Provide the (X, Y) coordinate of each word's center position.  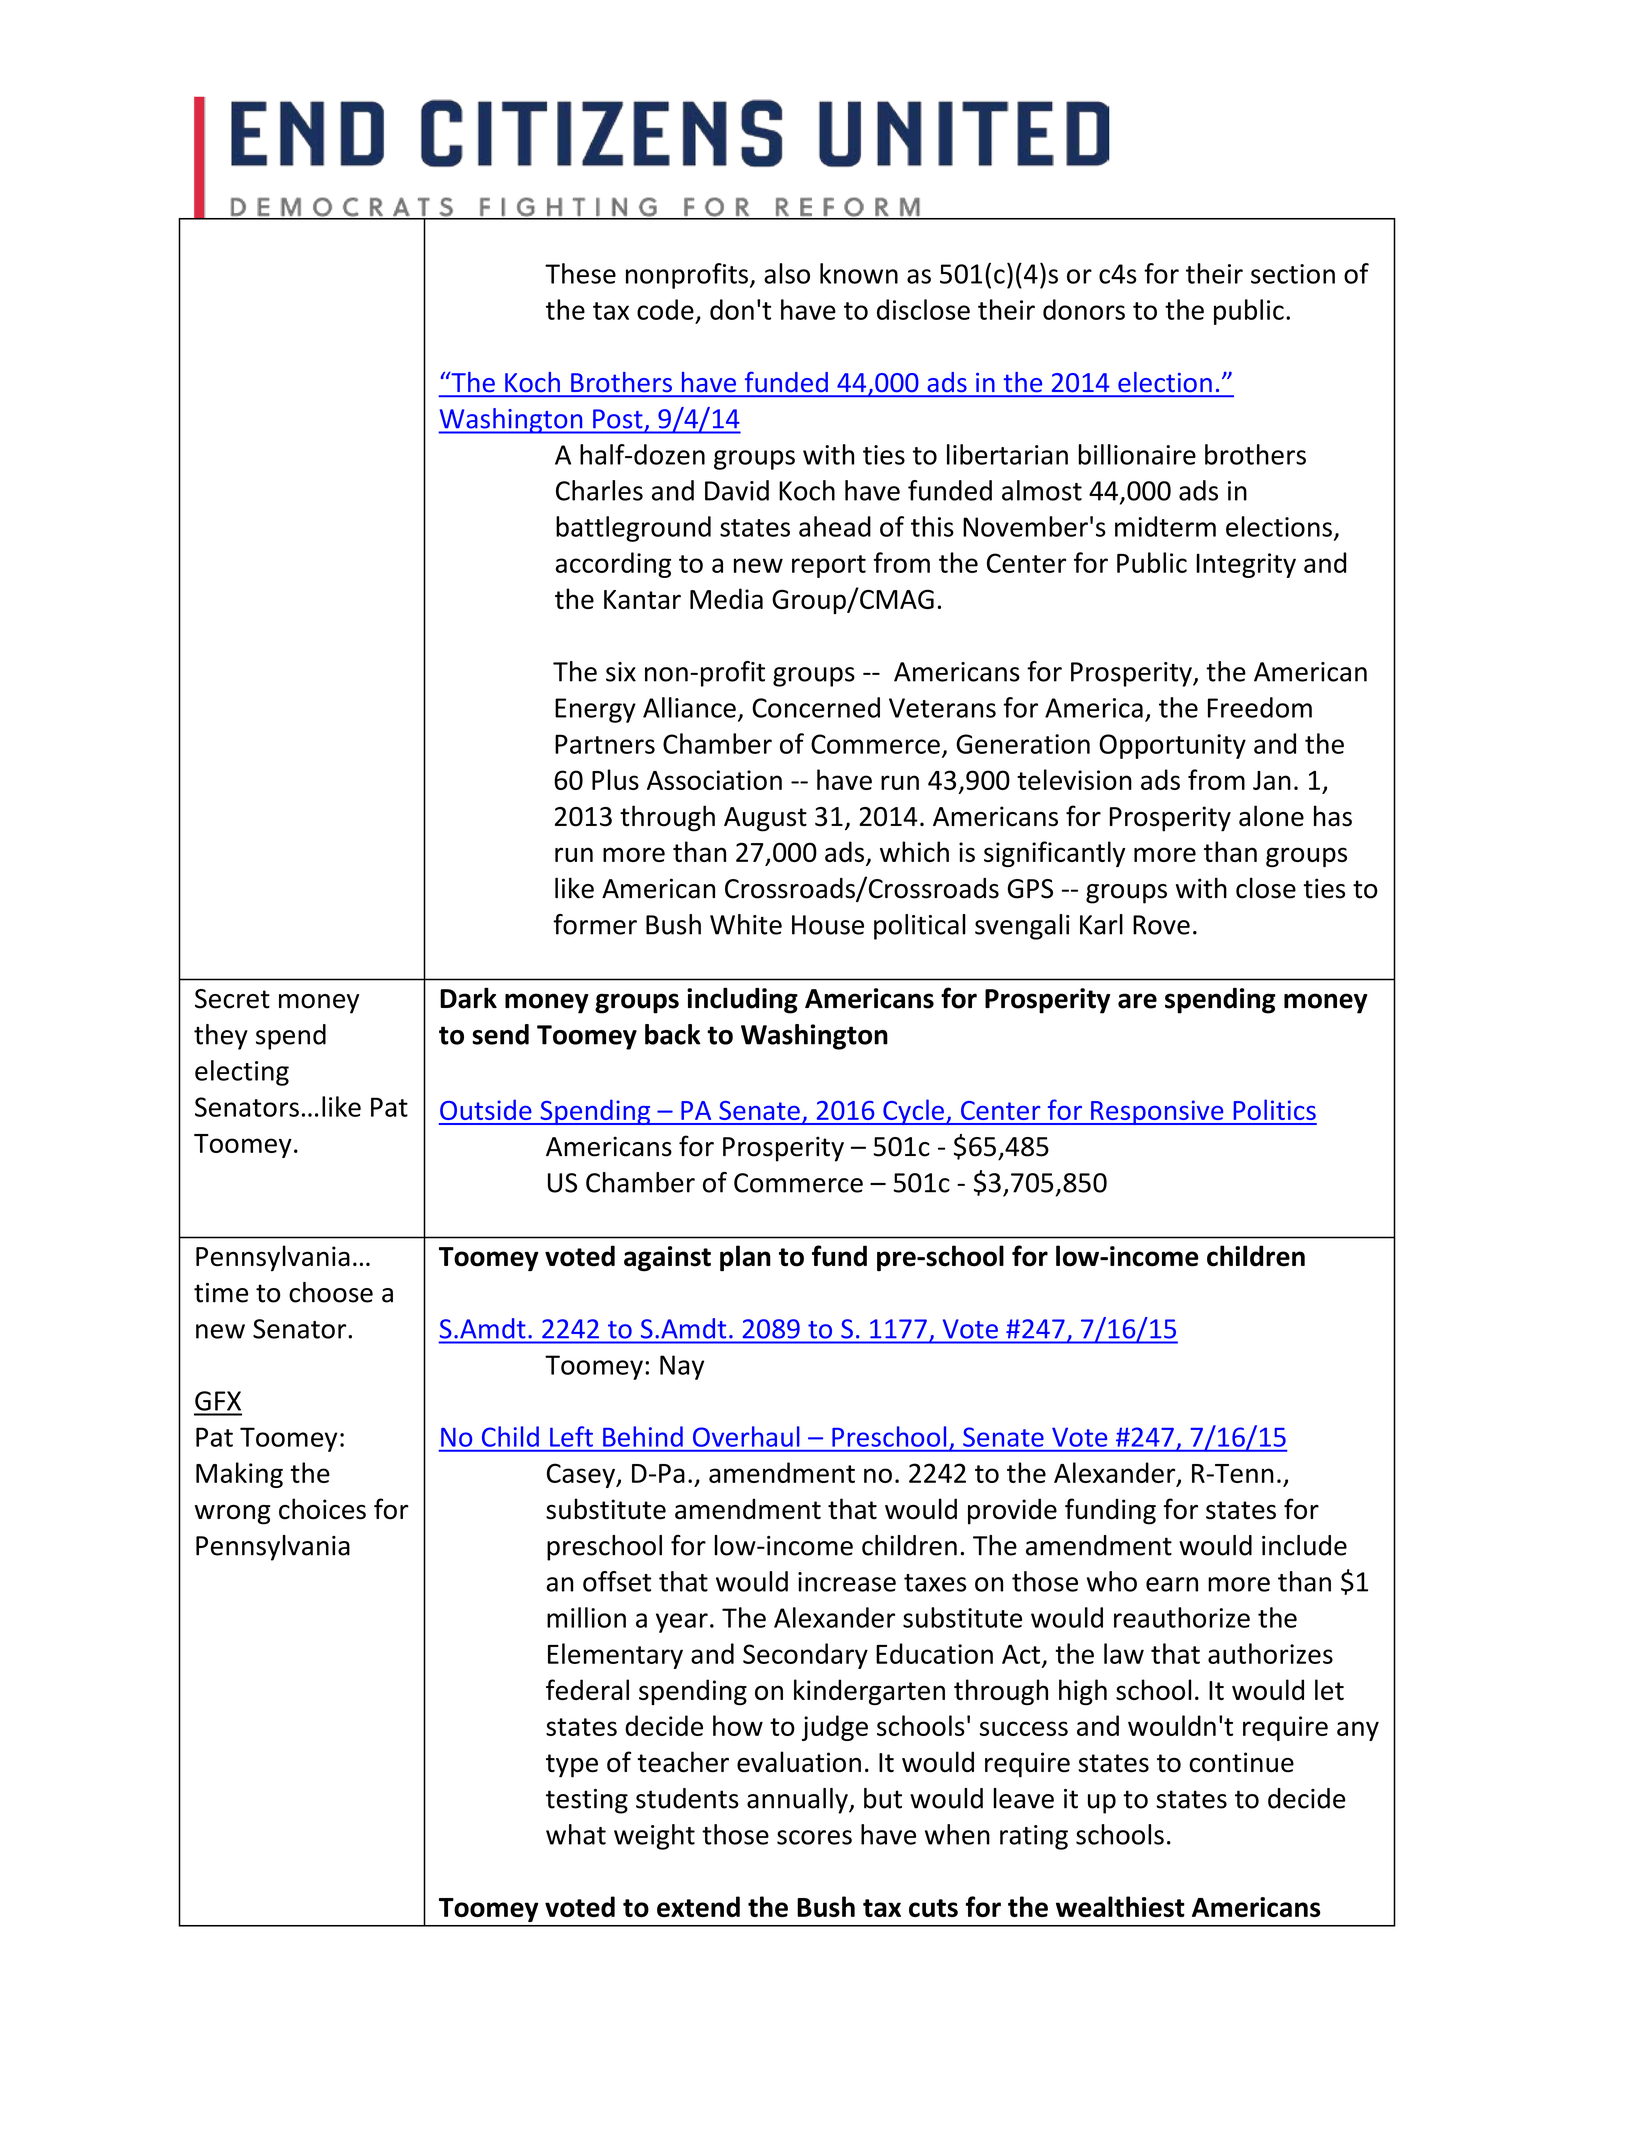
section (1293, 274)
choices (322, 1509)
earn (1172, 1584)
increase (847, 1582)
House (828, 925)
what (576, 1834)
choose (331, 1292)
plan (745, 1258)
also (787, 273)
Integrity (1246, 565)
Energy (595, 710)
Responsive (1157, 1112)
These (580, 273)
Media (726, 598)
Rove (1161, 925)
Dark (468, 998)
